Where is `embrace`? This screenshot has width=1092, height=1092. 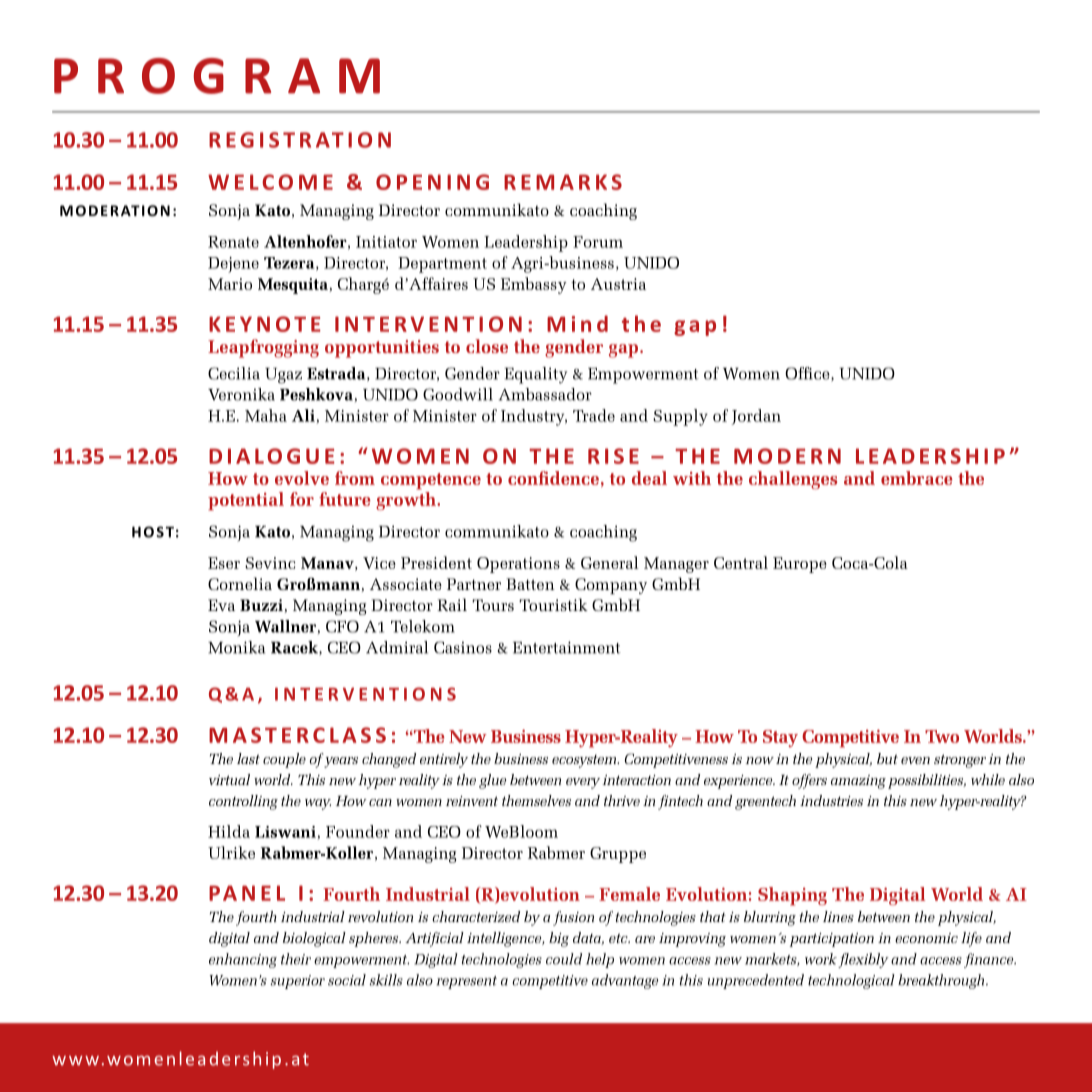 embrace is located at coordinates (916, 478).
